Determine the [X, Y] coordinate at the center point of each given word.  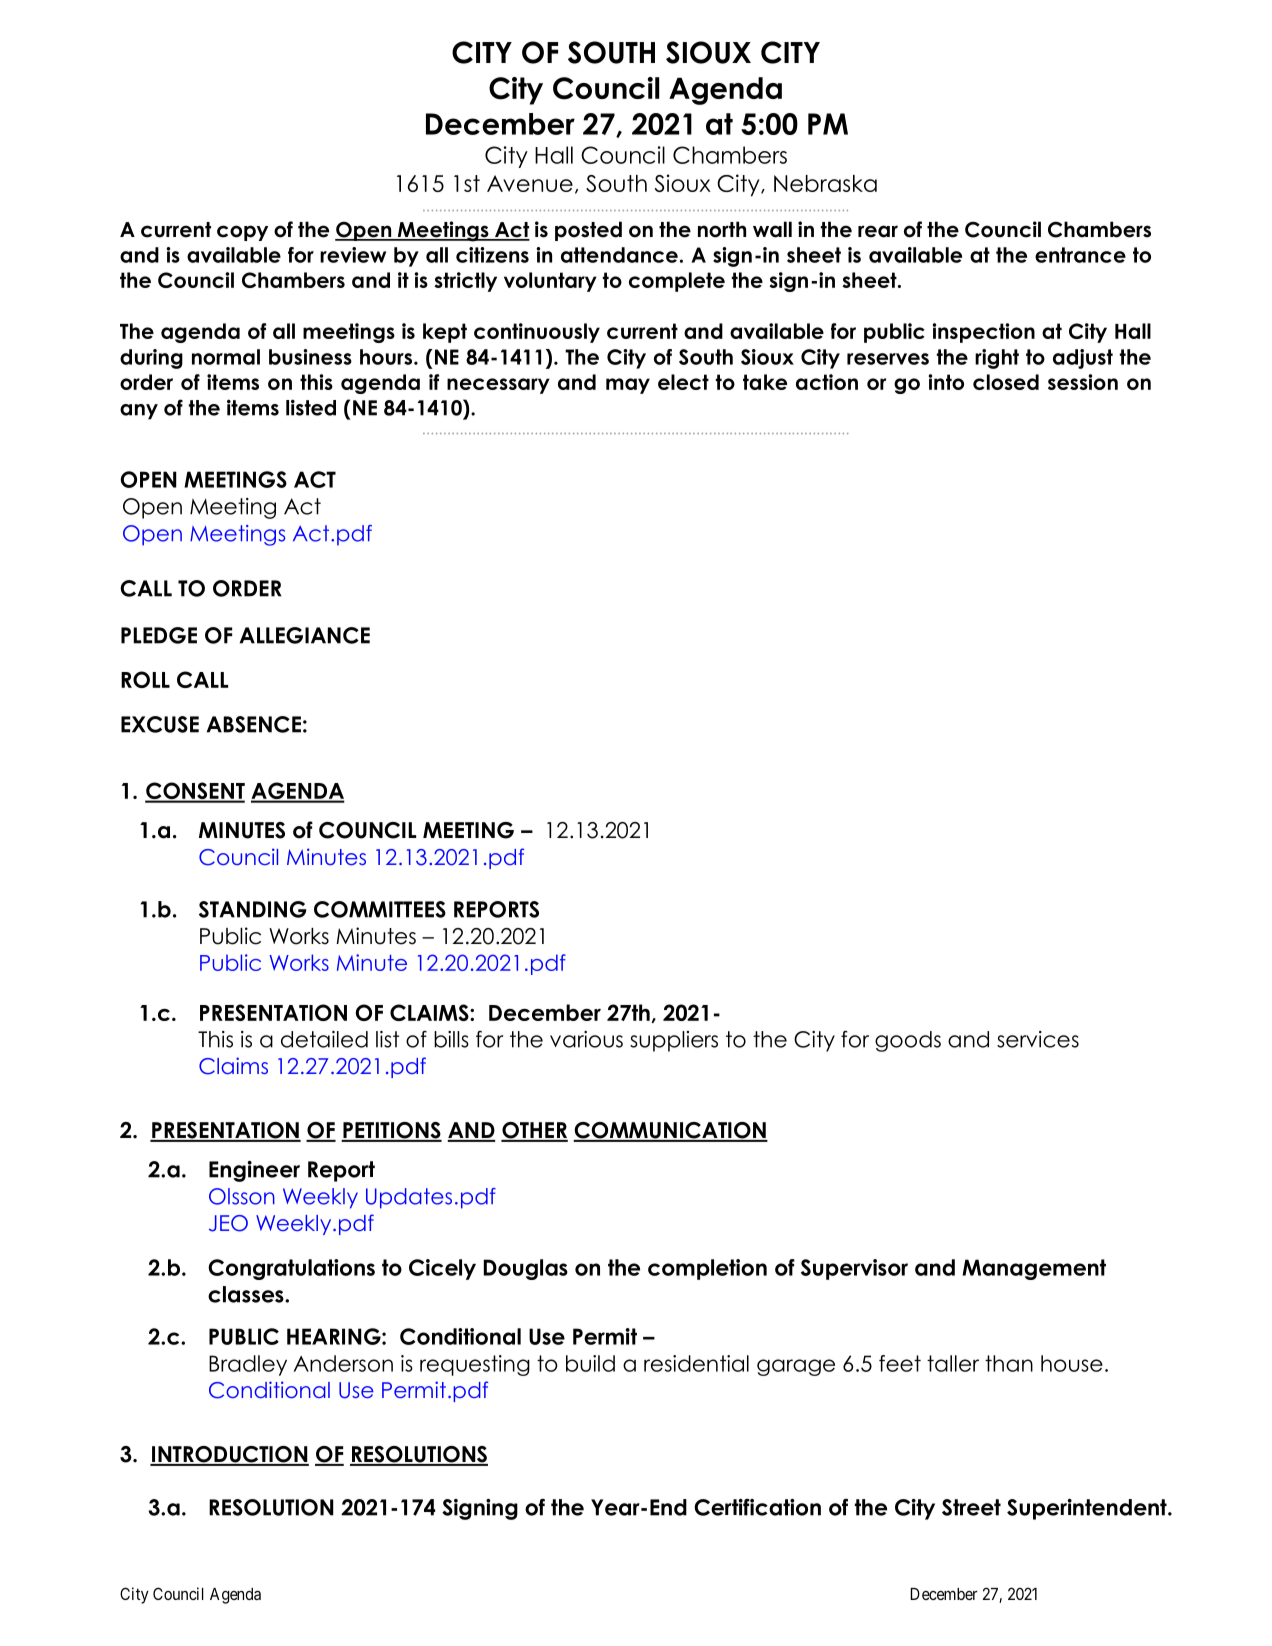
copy [242, 233]
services [1038, 1039]
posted [588, 231]
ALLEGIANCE [305, 635]
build [590, 1363]
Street [971, 1507]
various [586, 1039]
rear [878, 231]
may [628, 386]
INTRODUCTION [229, 1455]
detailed [324, 1039]
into [946, 382]
